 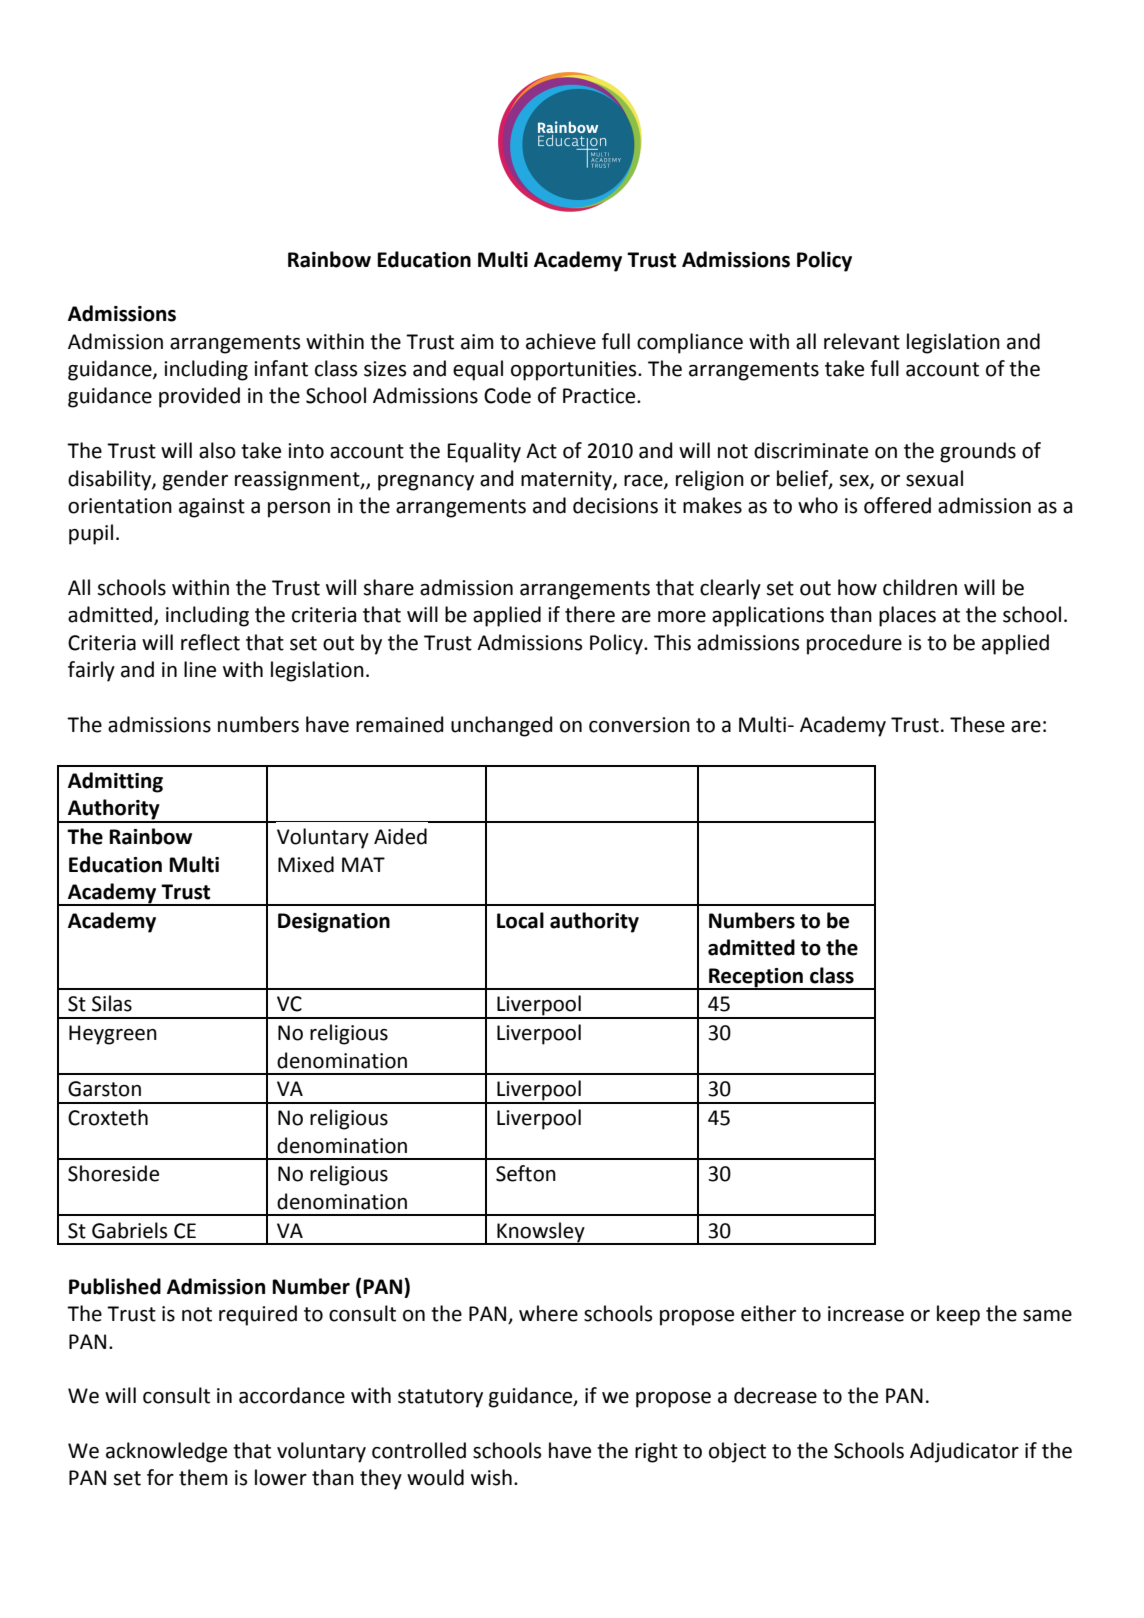 I want to click on These, so click(x=977, y=724).
